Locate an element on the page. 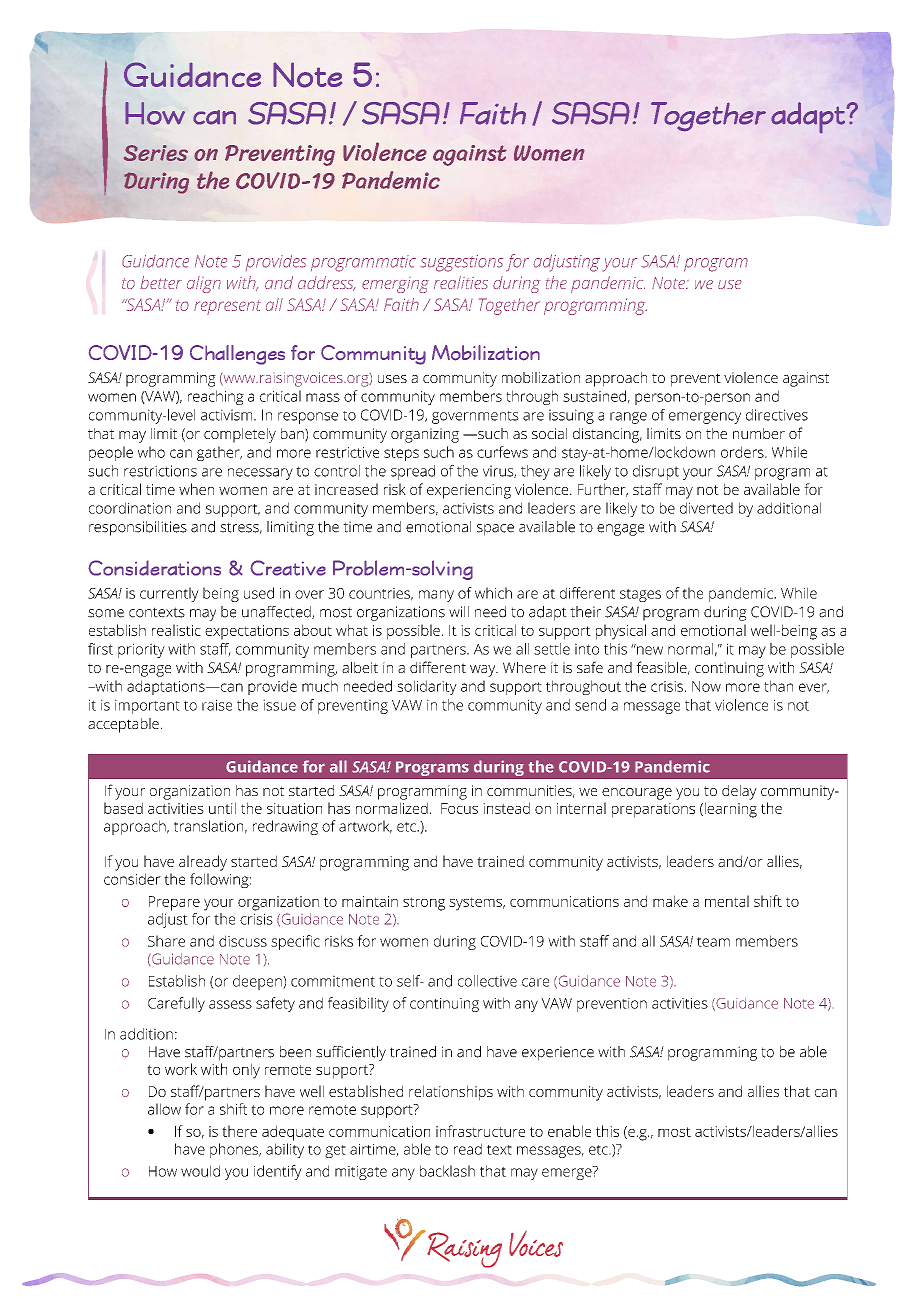 The image size is (924, 1308). priority is located at coordinates (141, 650).
